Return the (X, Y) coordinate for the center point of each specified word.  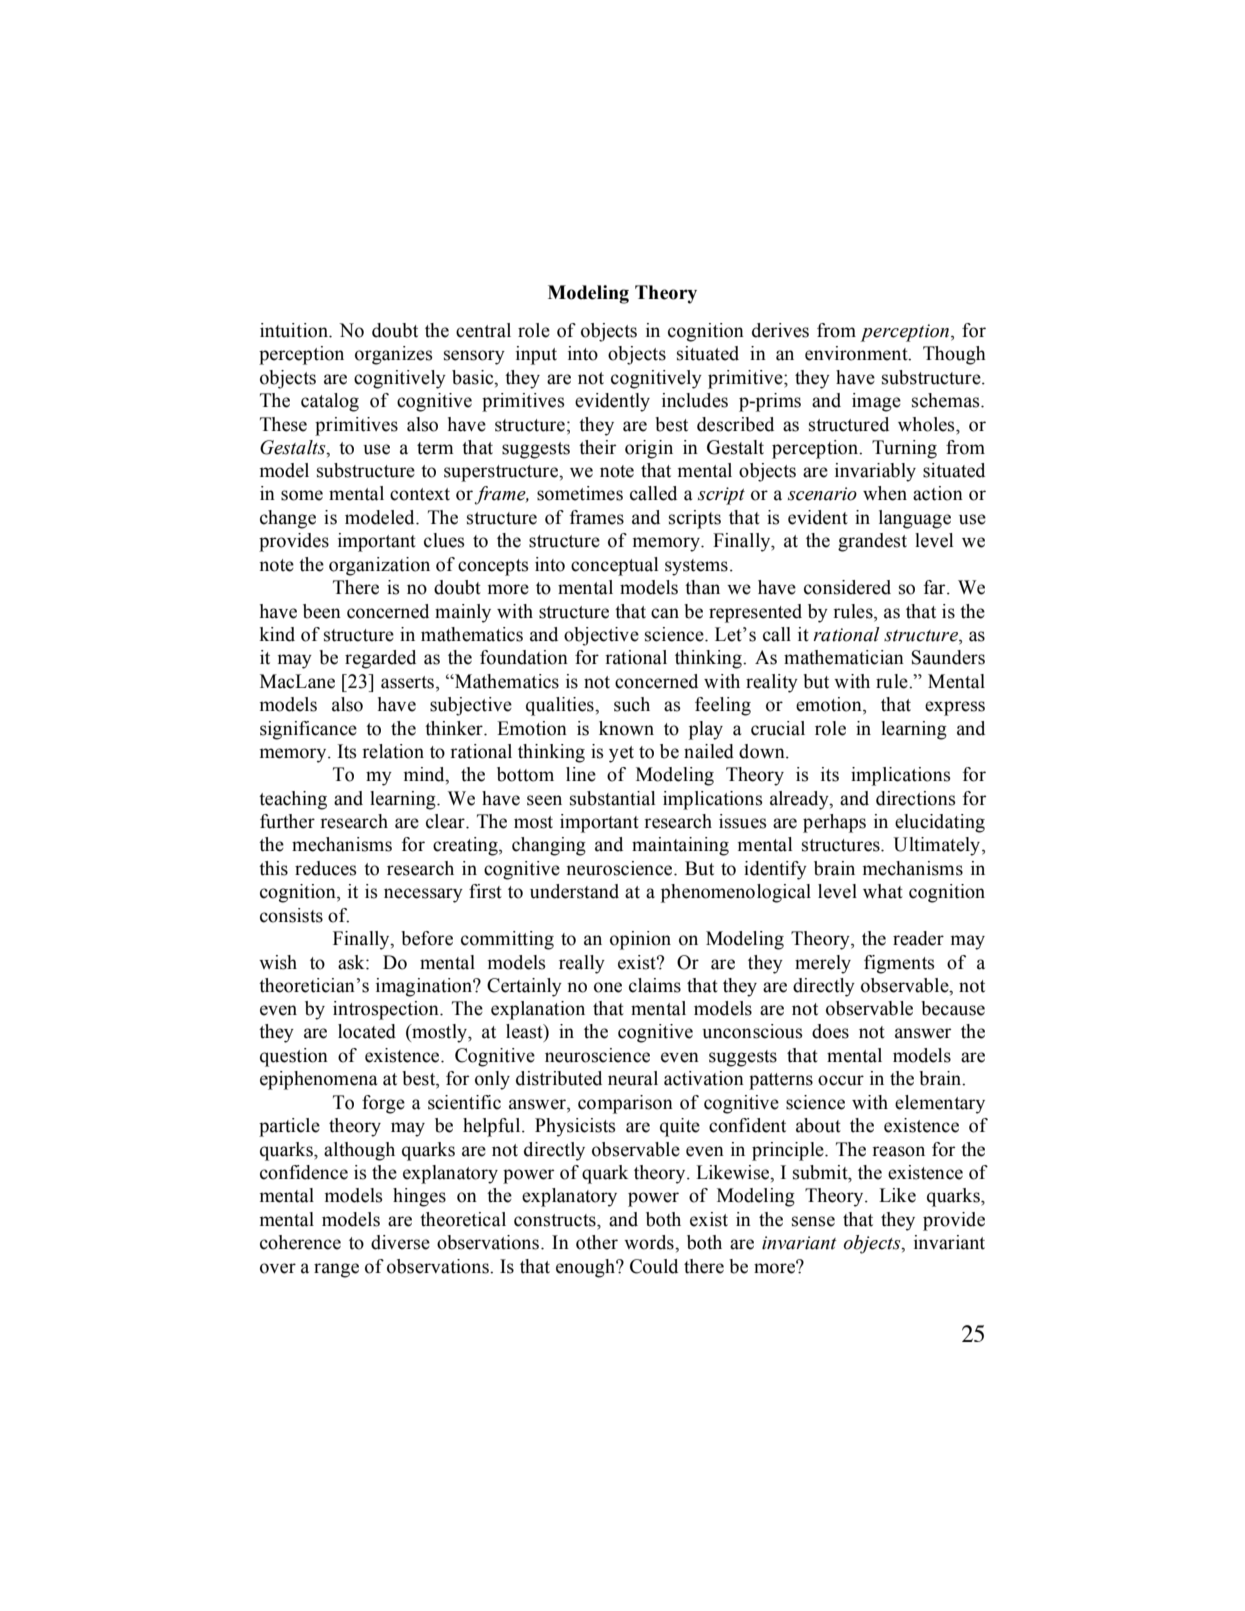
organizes (394, 355)
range (336, 1270)
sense (813, 1221)
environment (857, 353)
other (597, 1242)
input (536, 355)
